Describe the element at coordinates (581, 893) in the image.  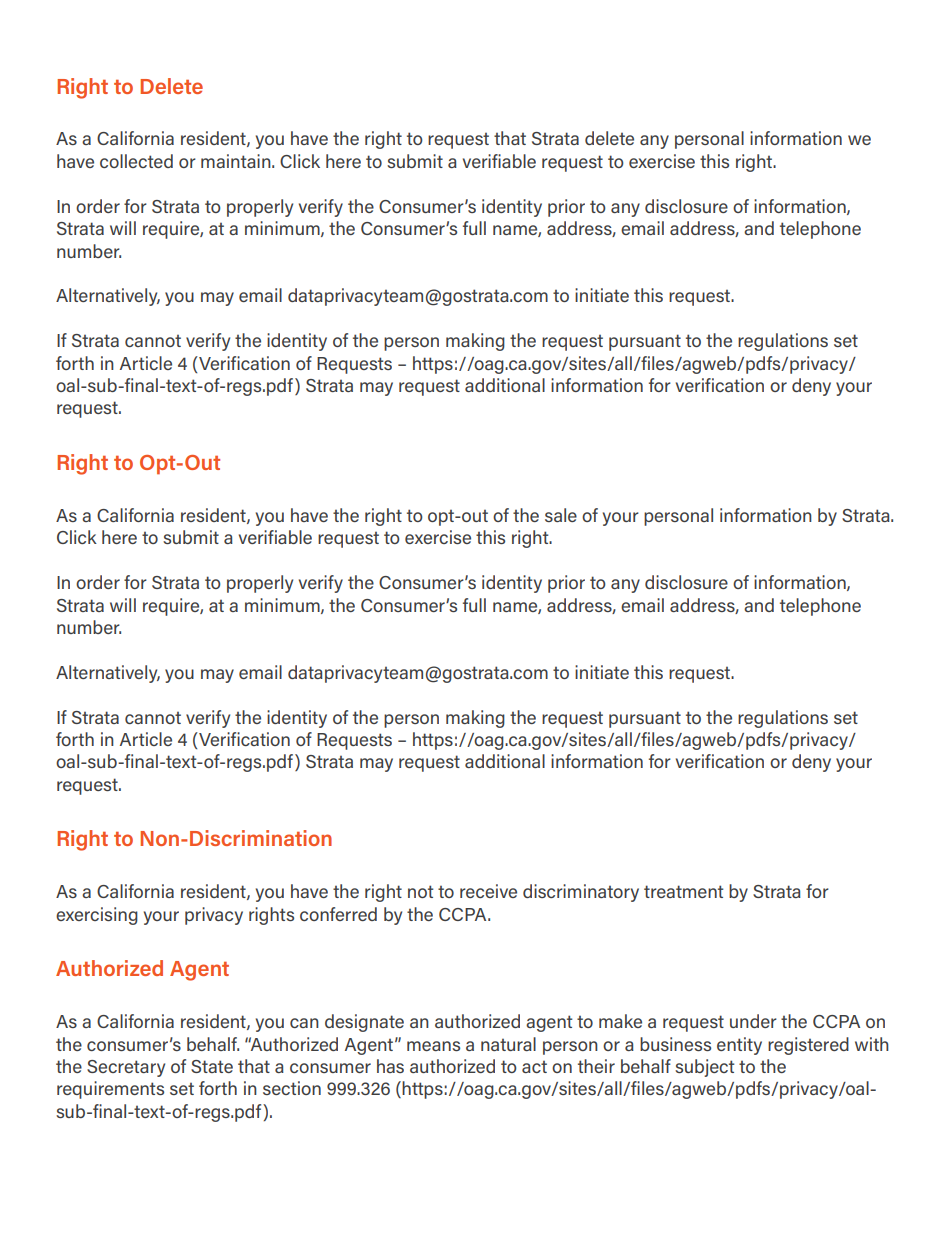
I see `discriminatory` at that location.
